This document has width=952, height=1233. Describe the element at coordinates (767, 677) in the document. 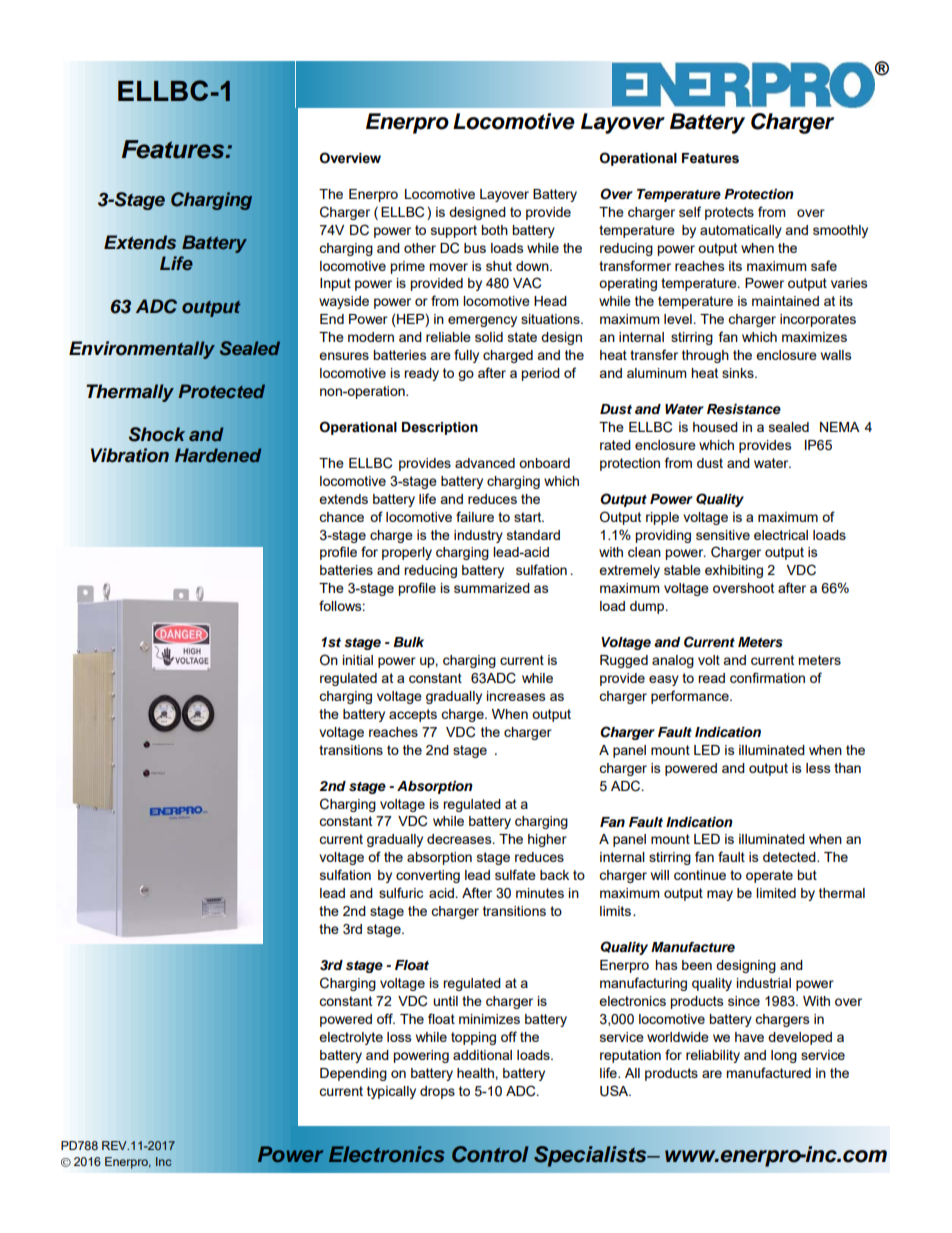

I see `confirmation` at that location.
